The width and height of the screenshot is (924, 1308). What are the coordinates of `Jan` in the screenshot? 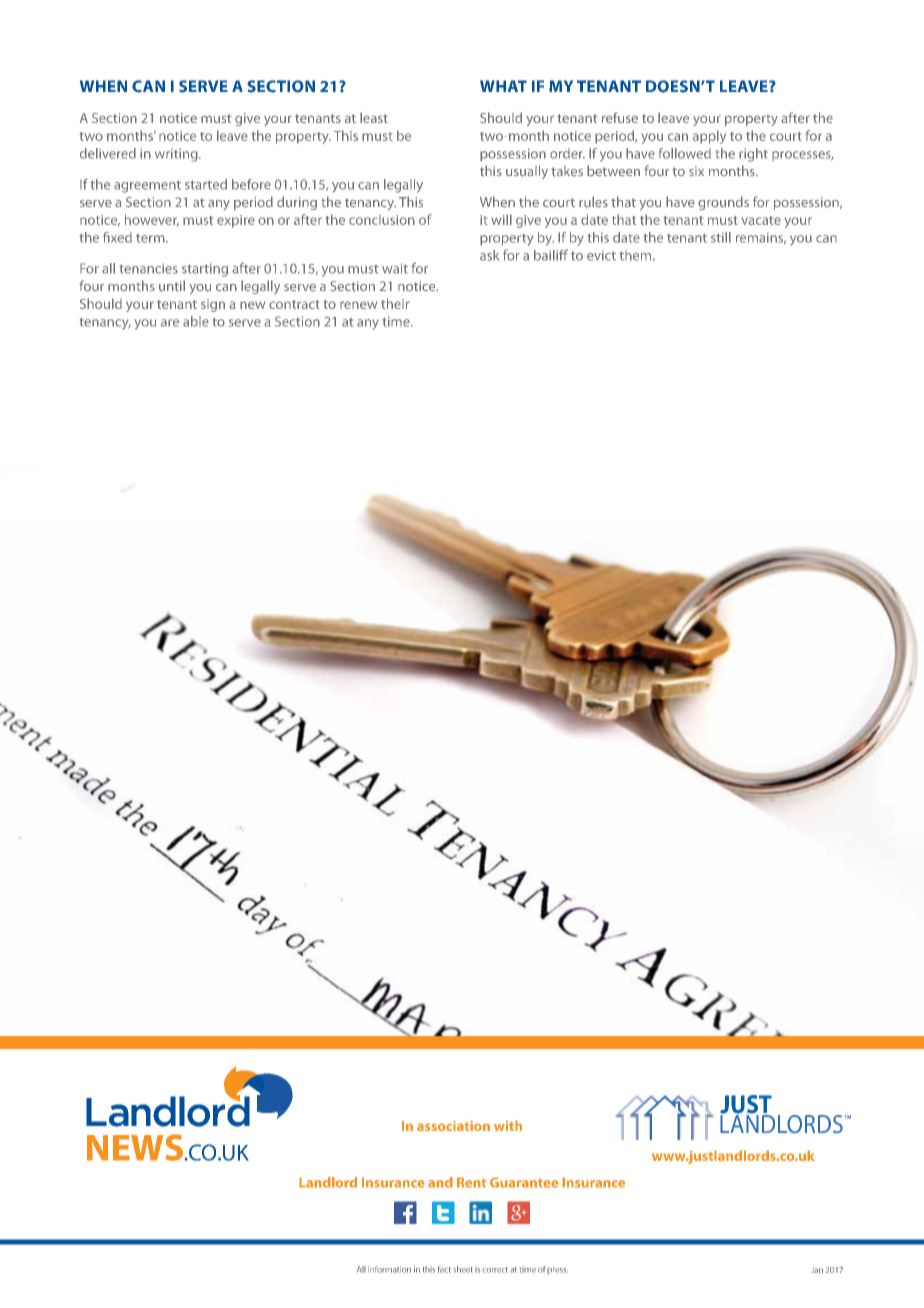 It's located at (817, 1270).
